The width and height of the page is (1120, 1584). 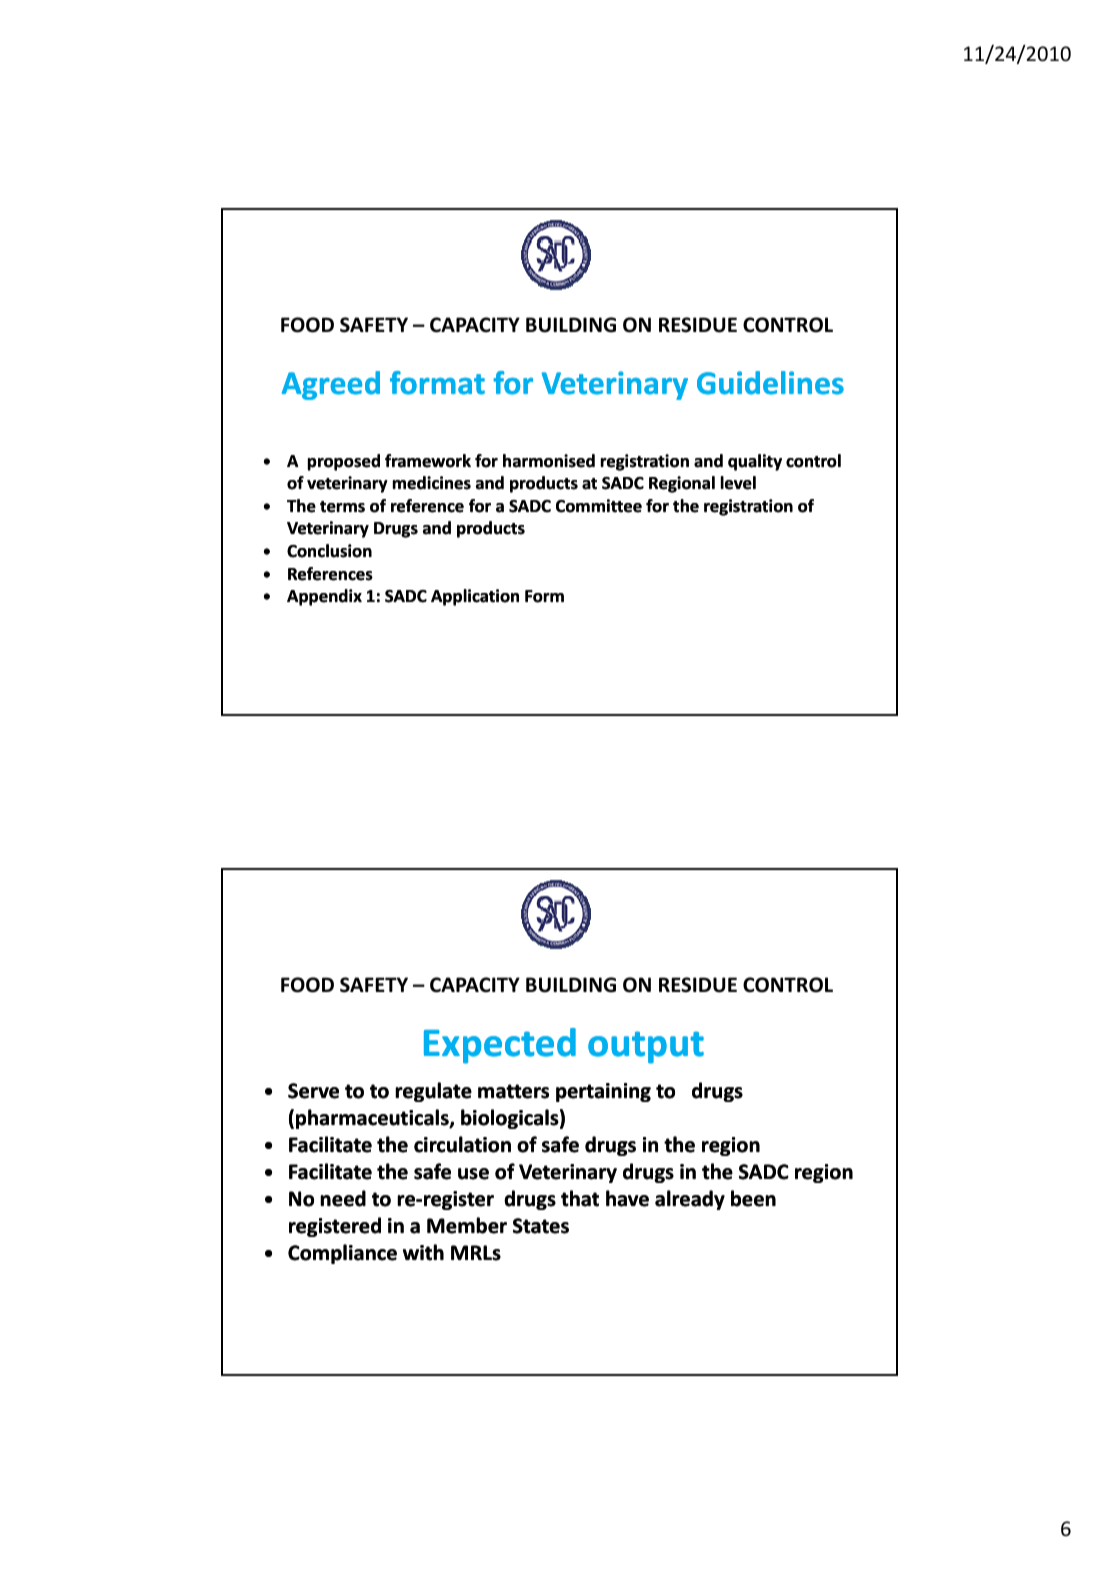 I want to click on have, so click(x=627, y=1198).
